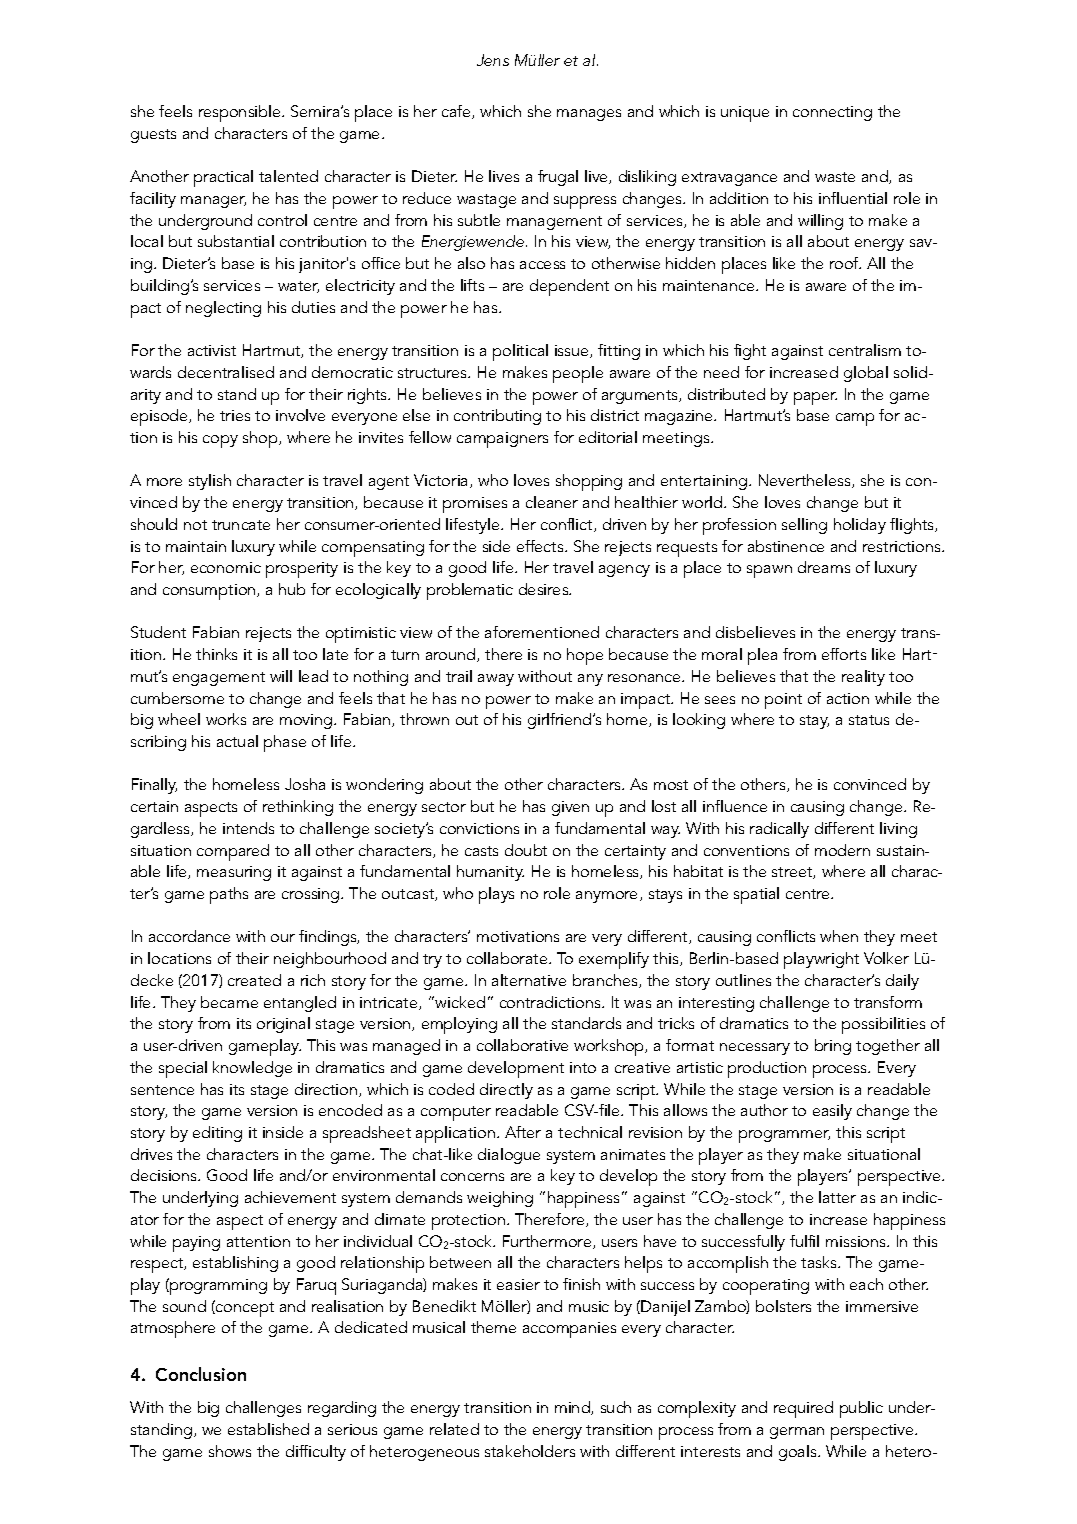  Describe the element at coordinates (497, 417) in the page. I see `contributing` at that location.
